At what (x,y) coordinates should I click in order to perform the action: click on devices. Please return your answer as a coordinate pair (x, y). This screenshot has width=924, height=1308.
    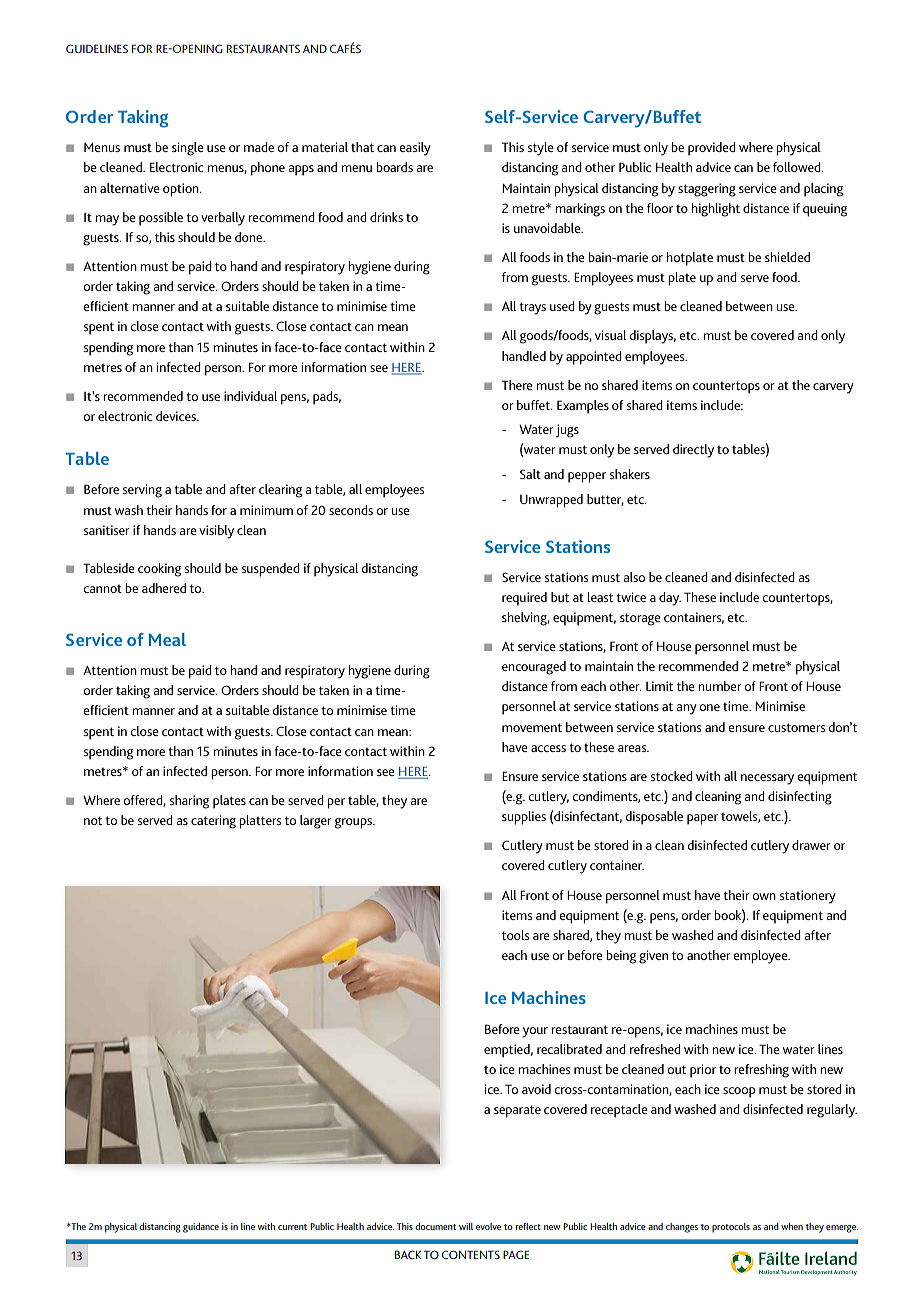
    Looking at the image, I should click on (177, 416).
